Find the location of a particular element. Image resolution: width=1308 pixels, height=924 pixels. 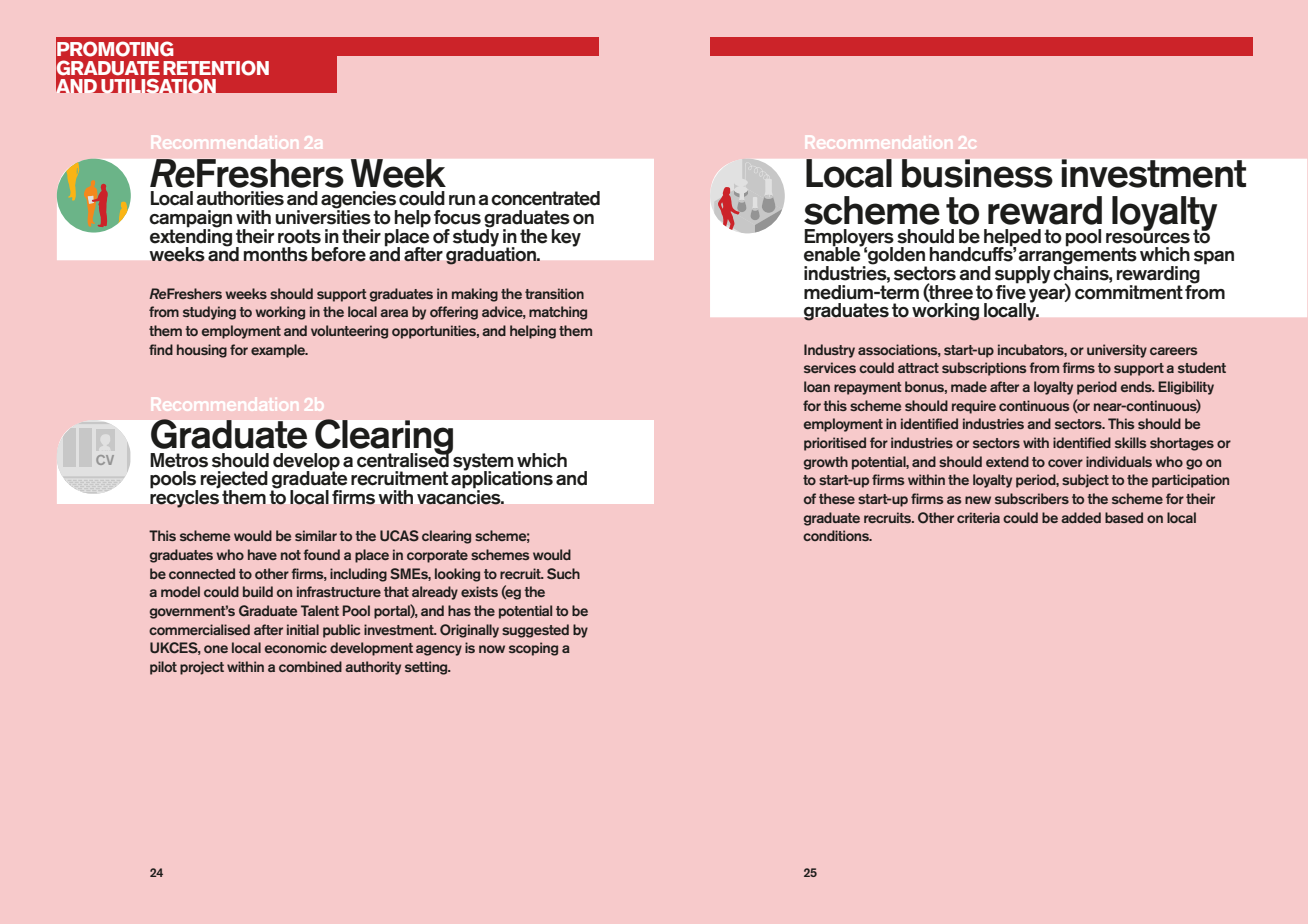

services is located at coordinates (830, 367).
